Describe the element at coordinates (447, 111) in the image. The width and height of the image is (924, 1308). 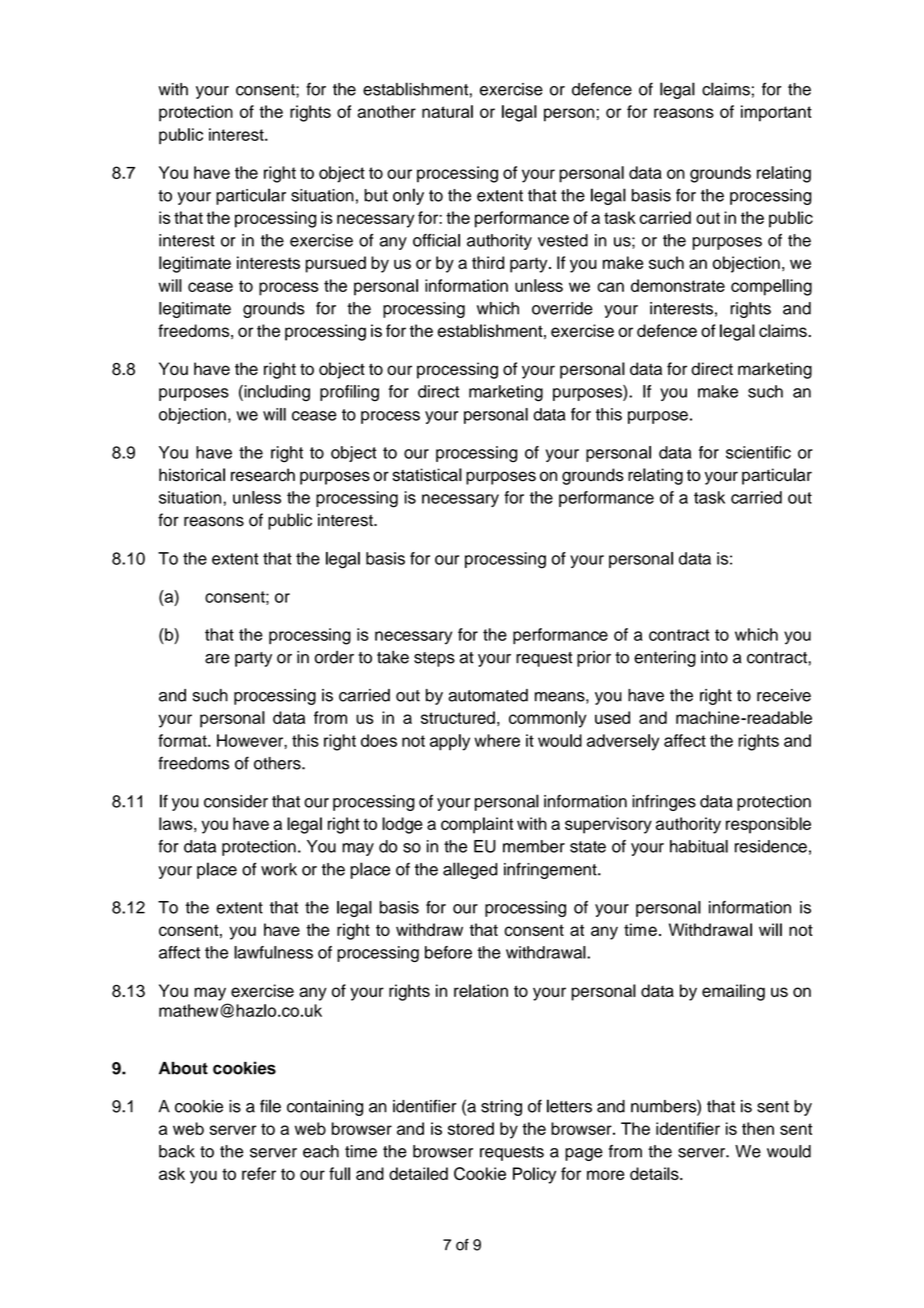
I see `natural` at that location.
